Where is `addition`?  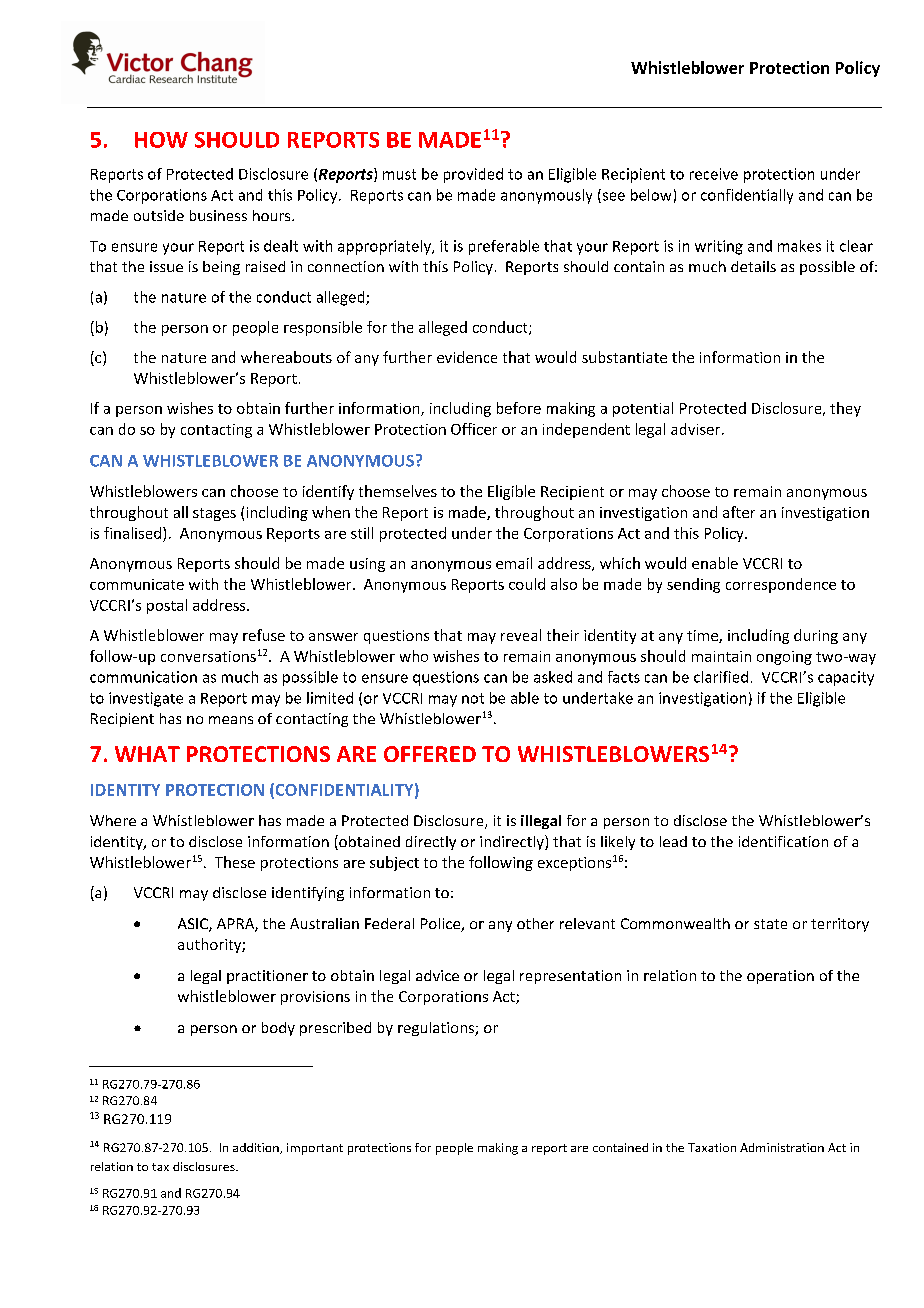
addition is located at coordinates (257, 1148).
